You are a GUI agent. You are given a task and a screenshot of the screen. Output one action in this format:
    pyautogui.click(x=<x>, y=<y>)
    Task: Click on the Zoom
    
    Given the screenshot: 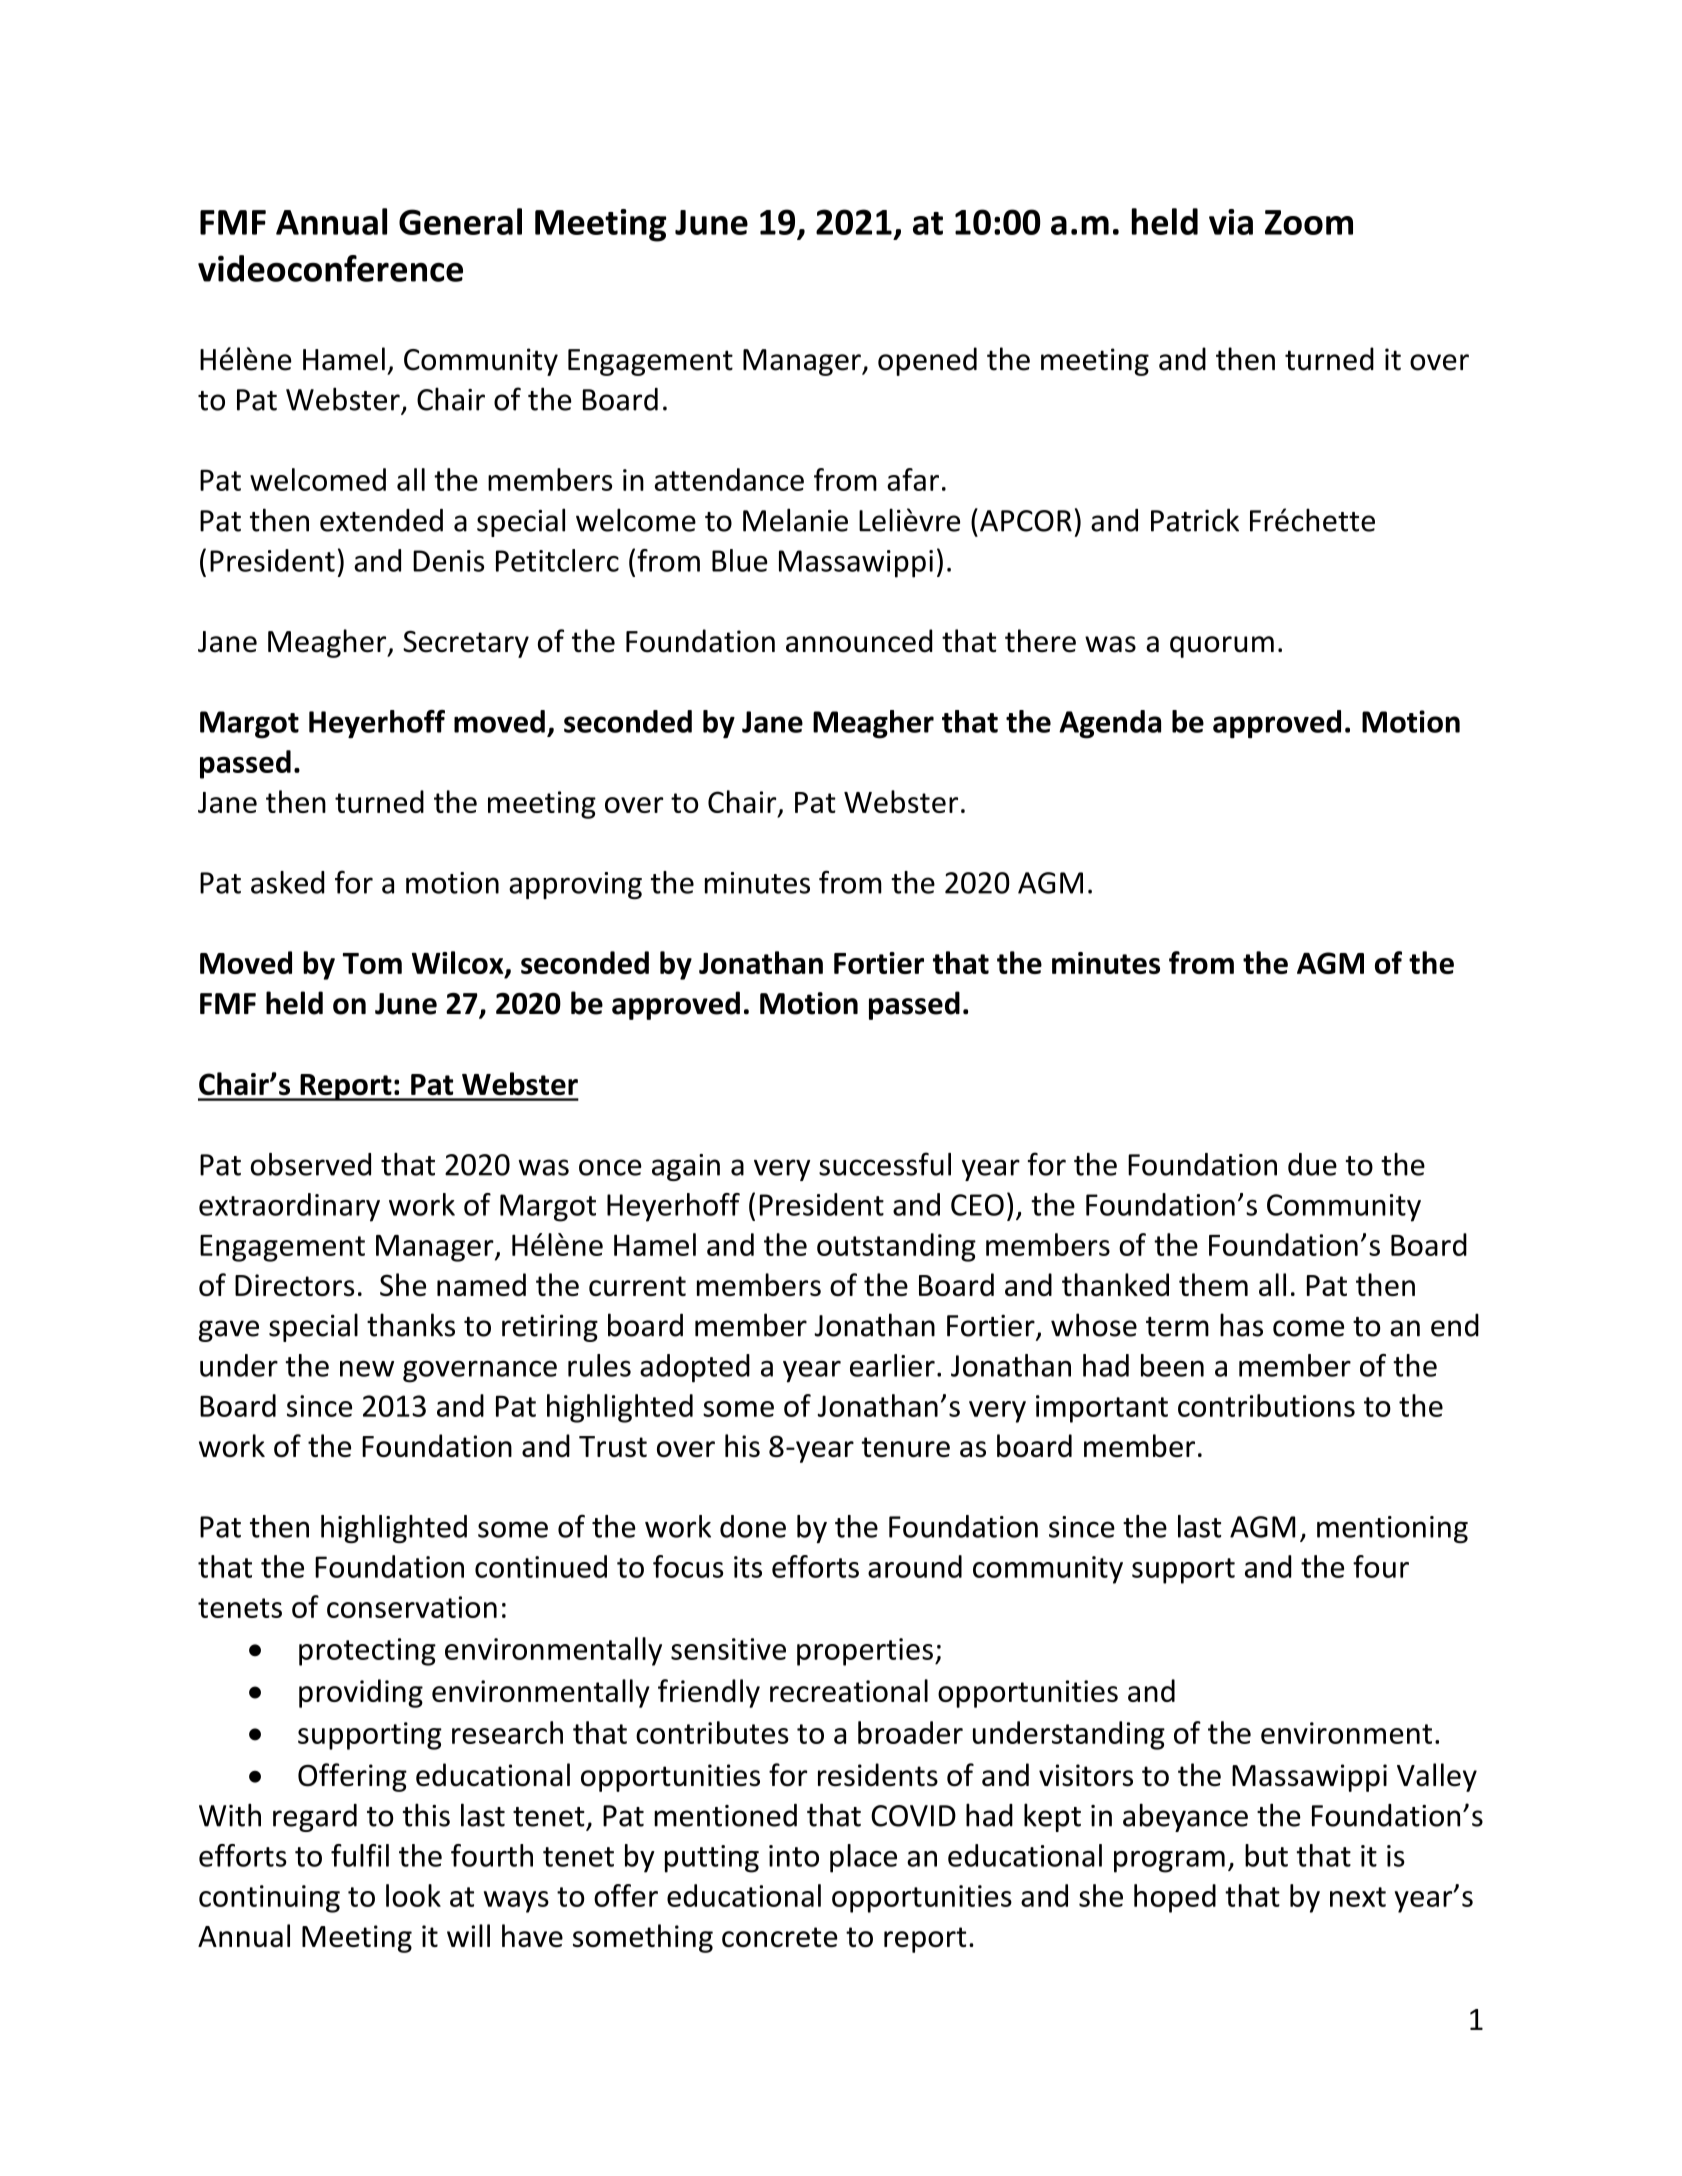 What is the action you would take?
    pyautogui.click(x=1309, y=222)
